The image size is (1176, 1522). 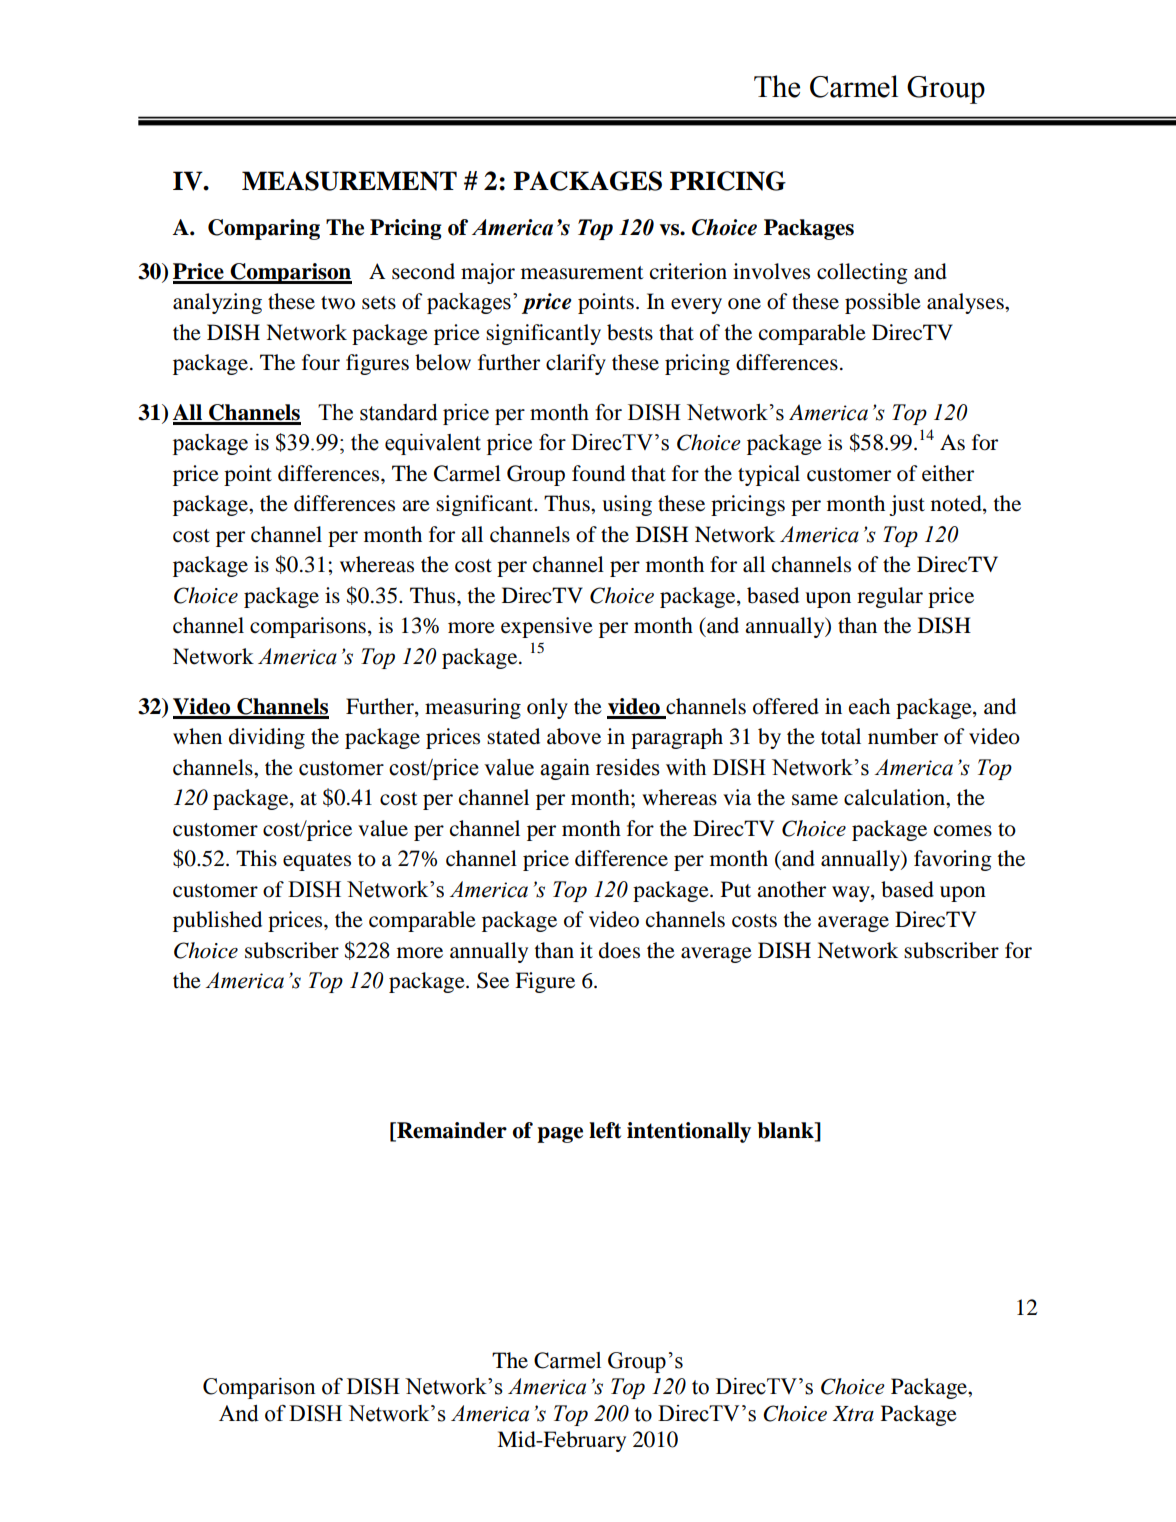 I want to click on page, so click(x=560, y=1135).
